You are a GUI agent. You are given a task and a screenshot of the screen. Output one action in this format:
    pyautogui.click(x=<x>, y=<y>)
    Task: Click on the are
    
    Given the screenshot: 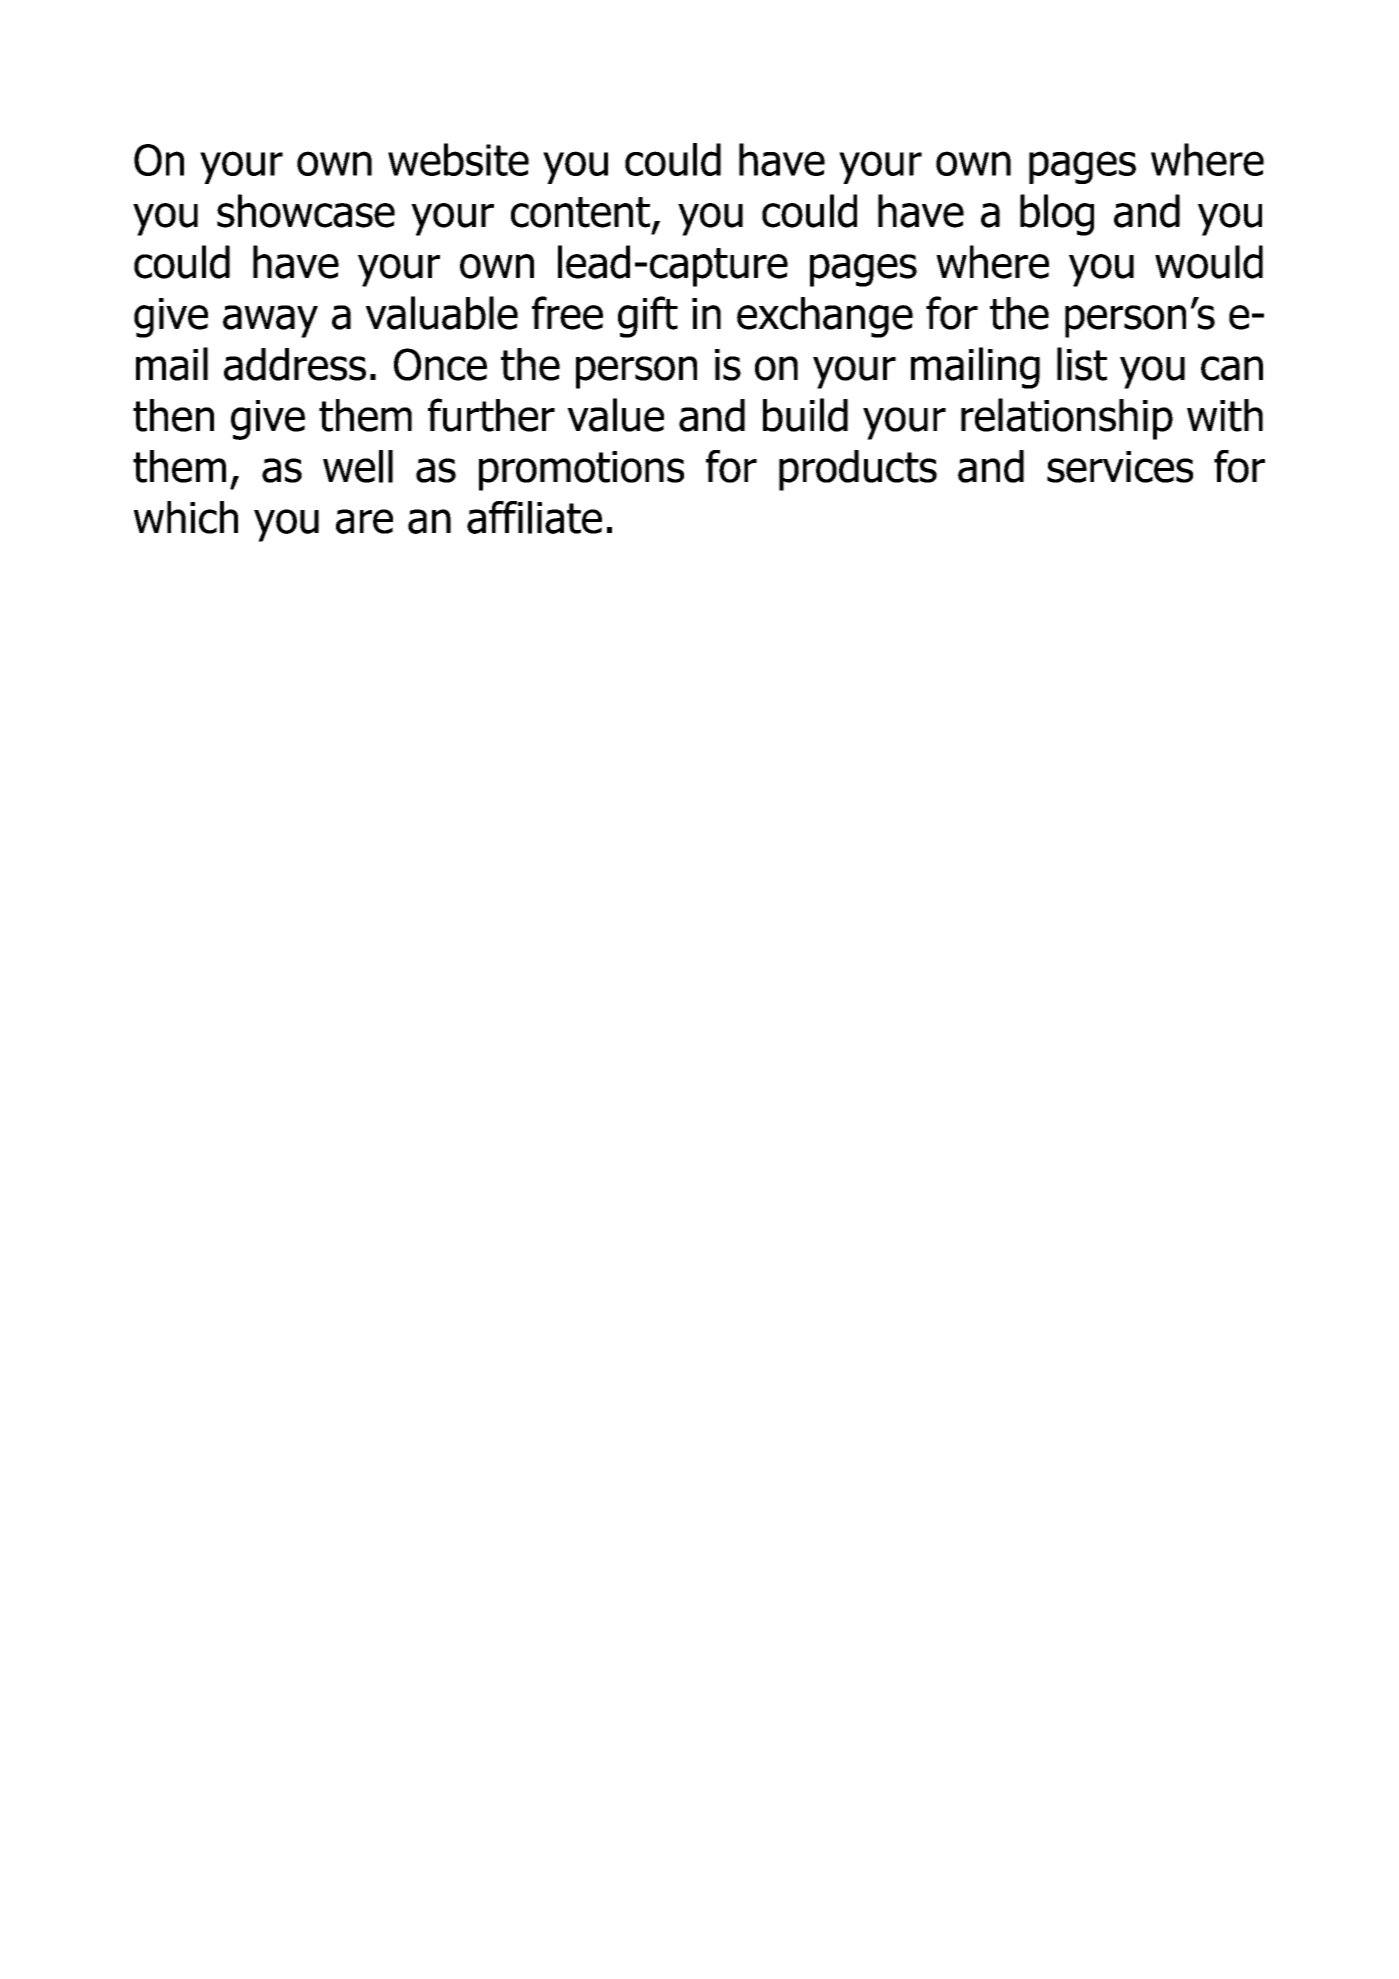 What is the action you would take?
    pyautogui.click(x=364, y=521)
